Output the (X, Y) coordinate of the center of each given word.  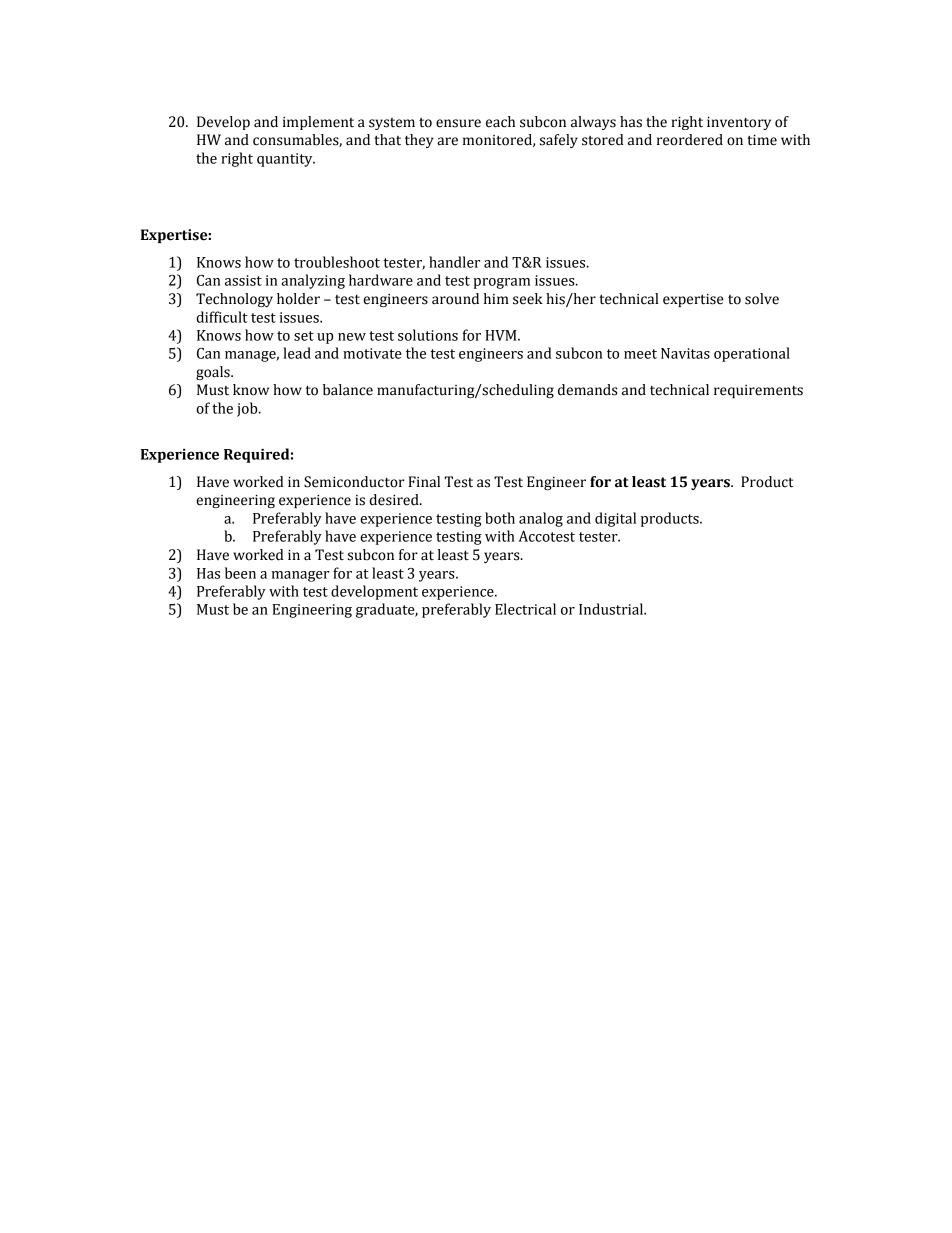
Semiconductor (354, 482)
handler (454, 262)
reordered (690, 140)
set (304, 336)
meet (640, 354)
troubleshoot (337, 262)
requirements (758, 391)
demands (587, 390)
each (500, 122)
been (240, 573)
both (500, 518)
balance (348, 390)
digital (615, 519)
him (496, 298)
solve (762, 299)
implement (318, 123)
